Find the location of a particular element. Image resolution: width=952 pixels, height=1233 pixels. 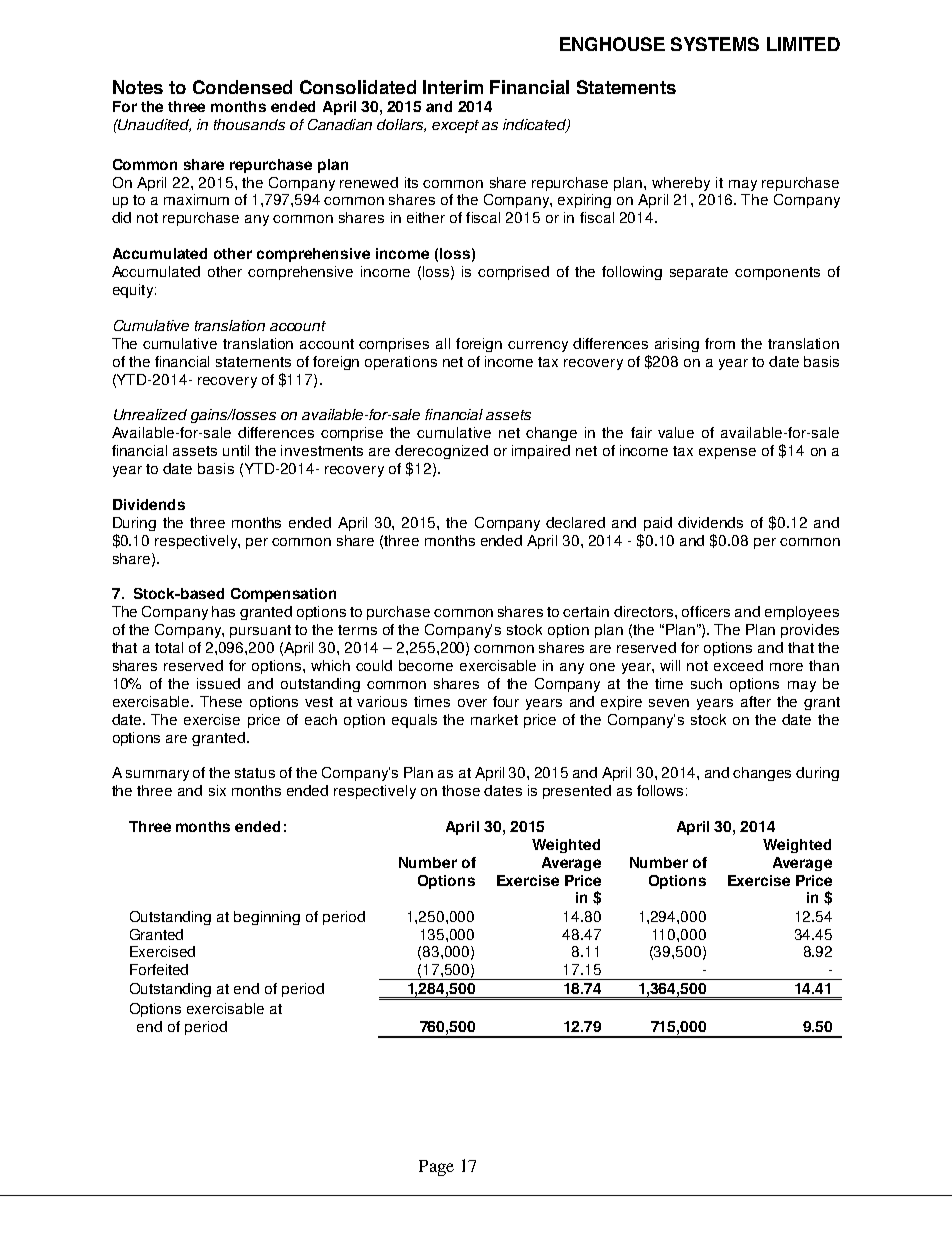

Interim is located at coordinates (453, 87).
